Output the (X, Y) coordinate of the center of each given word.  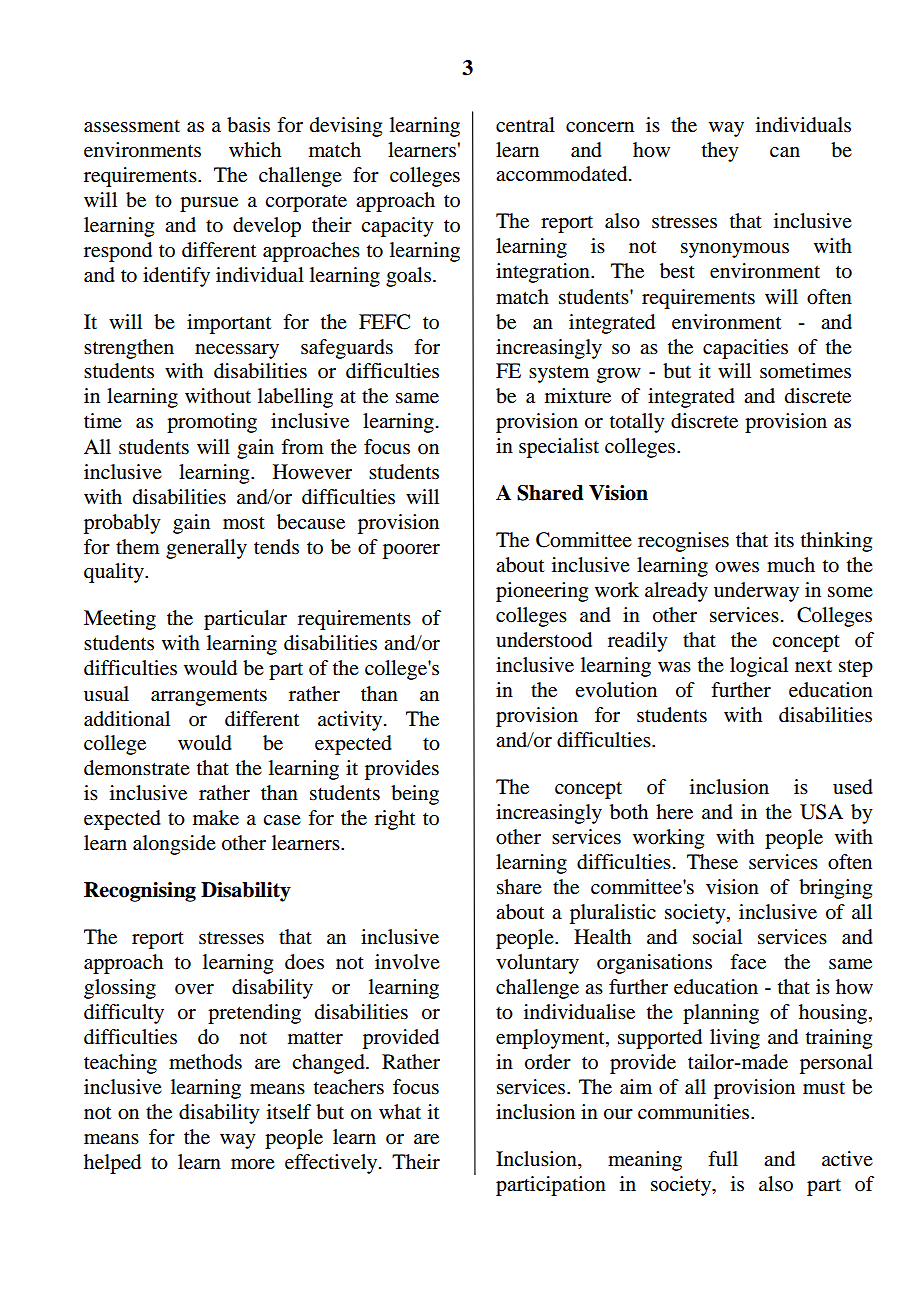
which (255, 149)
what (400, 1111)
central (525, 125)
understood (544, 640)
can (785, 152)
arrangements (209, 697)
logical (759, 667)
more (253, 1164)
